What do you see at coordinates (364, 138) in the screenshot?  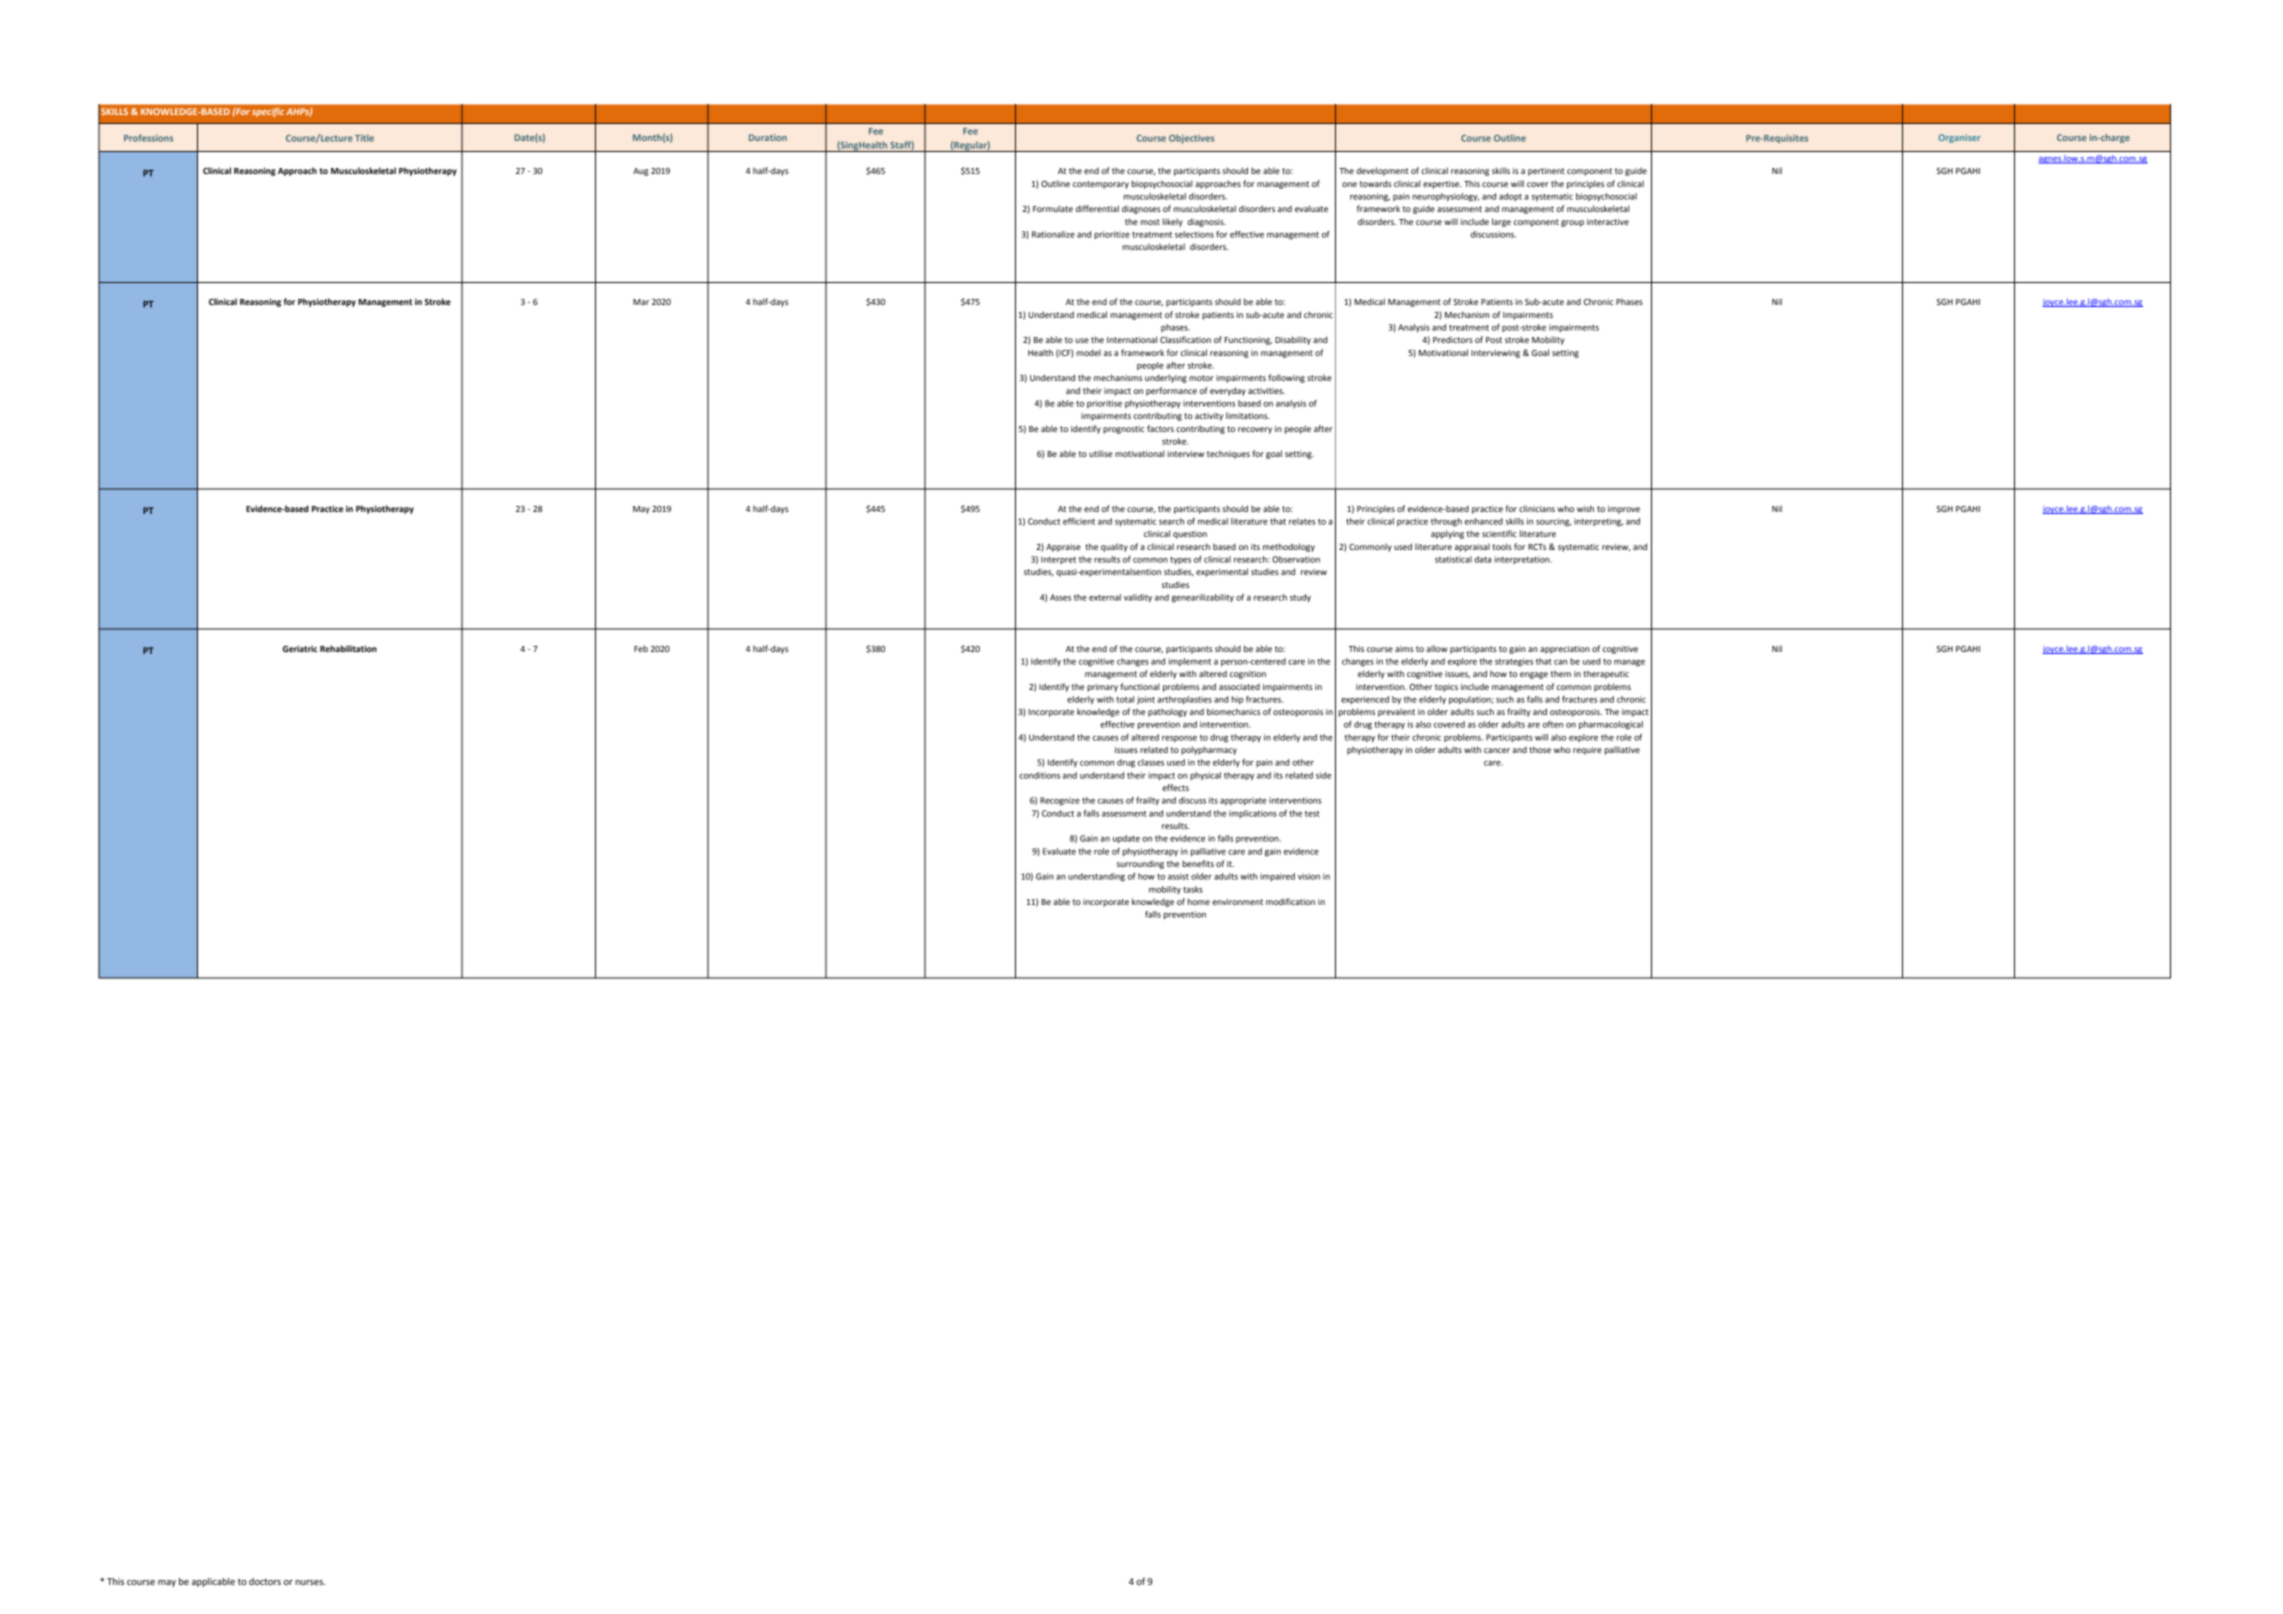 I see `Title` at bounding box center [364, 138].
